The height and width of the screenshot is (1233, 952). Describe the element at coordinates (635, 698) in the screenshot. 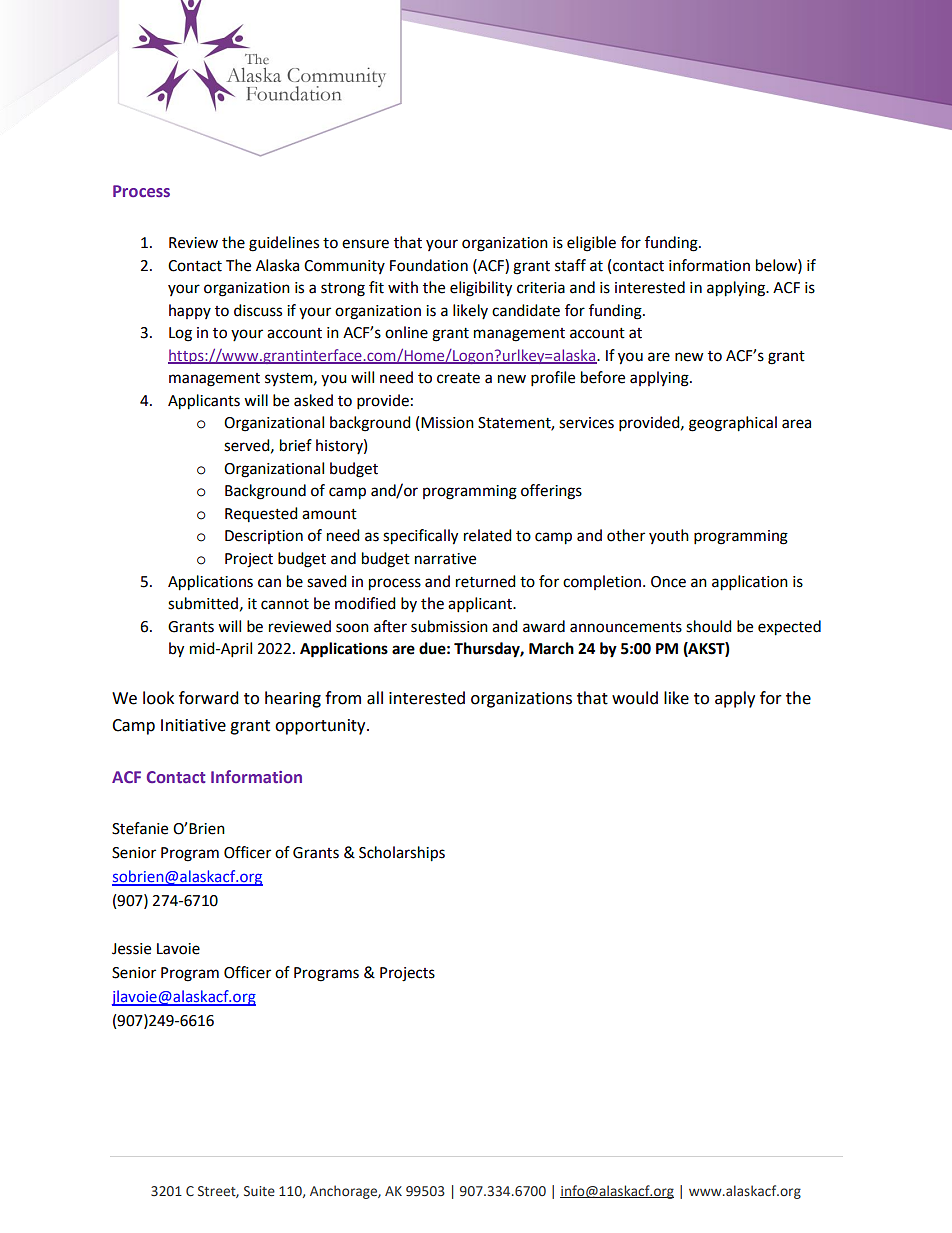

I see `would` at that location.
